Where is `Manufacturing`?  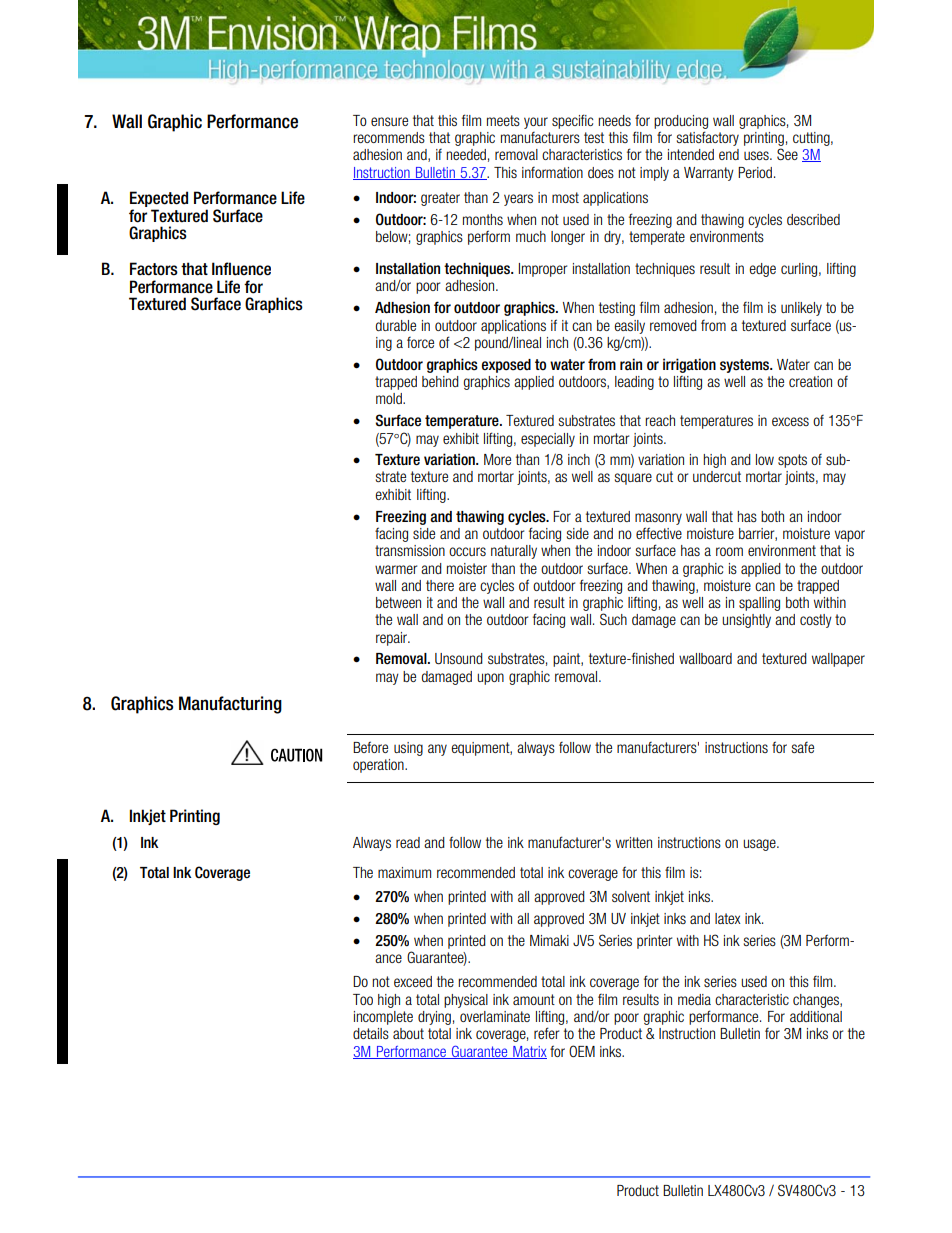
Manufacturing is located at coordinates (230, 705).
